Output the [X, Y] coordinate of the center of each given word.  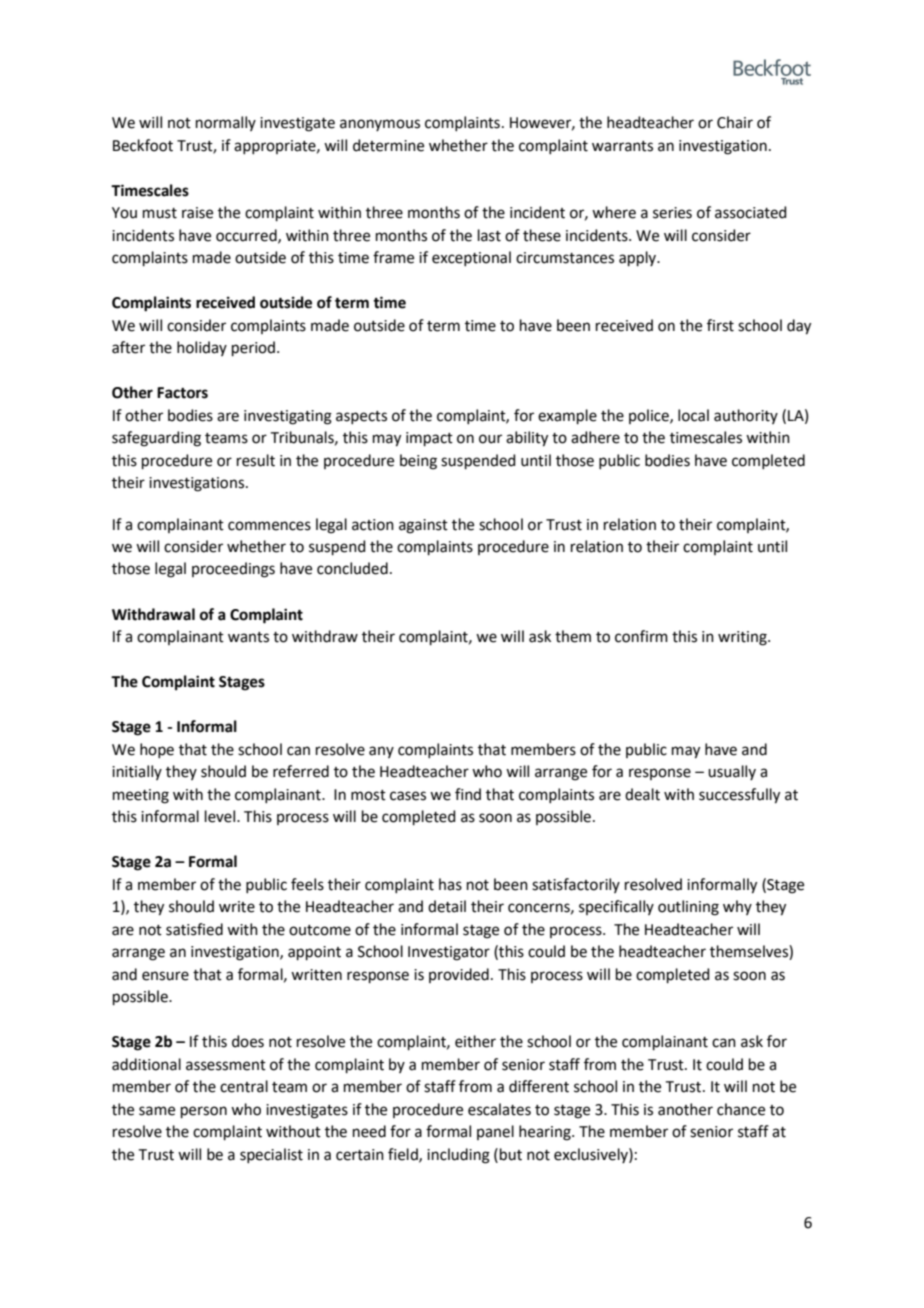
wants [248, 637]
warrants [622, 146]
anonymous [380, 125]
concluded [352, 568]
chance [741, 1109]
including [458, 1156]
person [204, 1112]
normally [226, 123]
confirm [641, 636]
